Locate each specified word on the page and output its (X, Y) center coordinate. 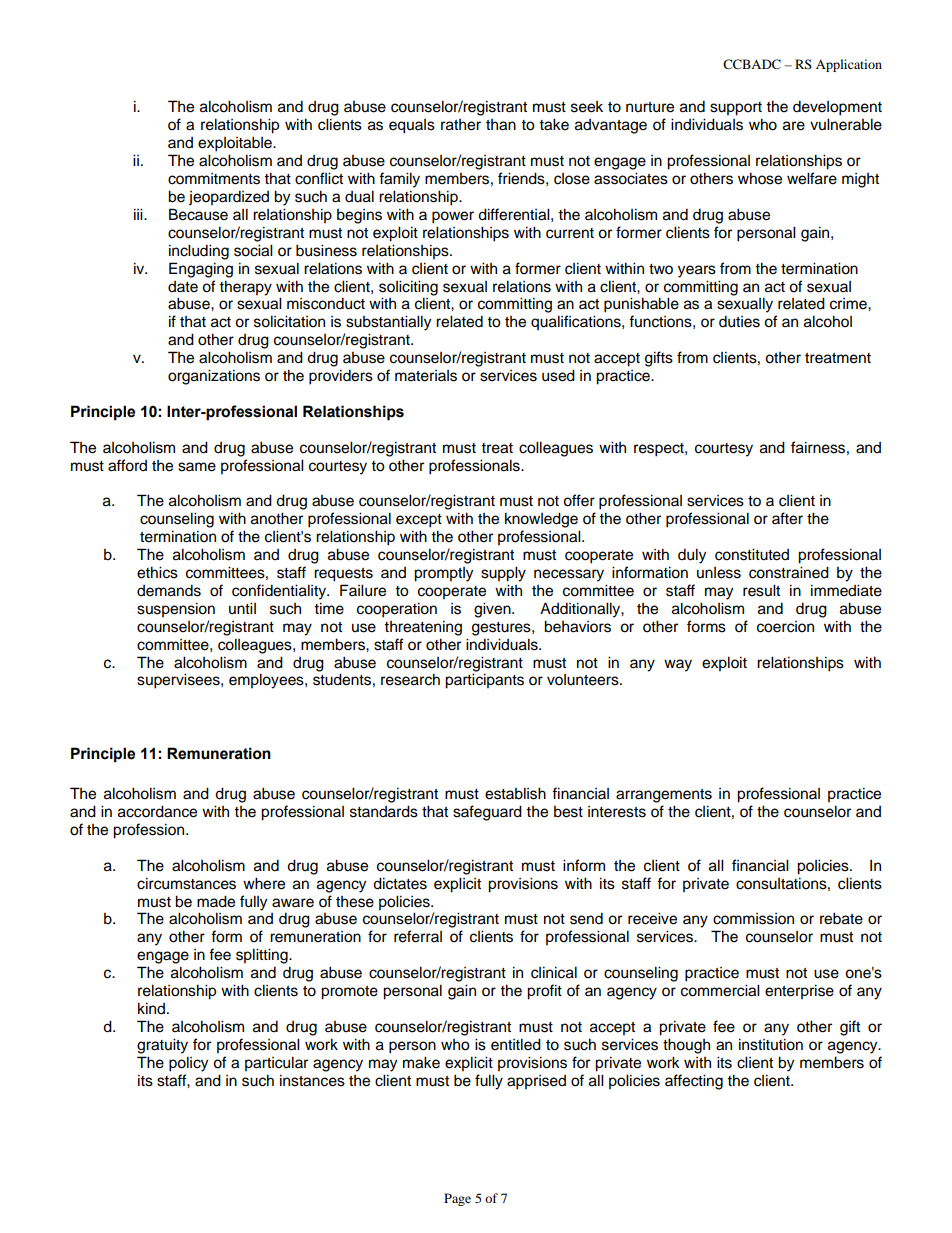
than (501, 125)
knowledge (541, 520)
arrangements (664, 796)
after (787, 518)
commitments (214, 179)
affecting (694, 1082)
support (736, 109)
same (197, 467)
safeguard (487, 813)
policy (188, 1064)
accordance (157, 811)
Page (457, 1199)
